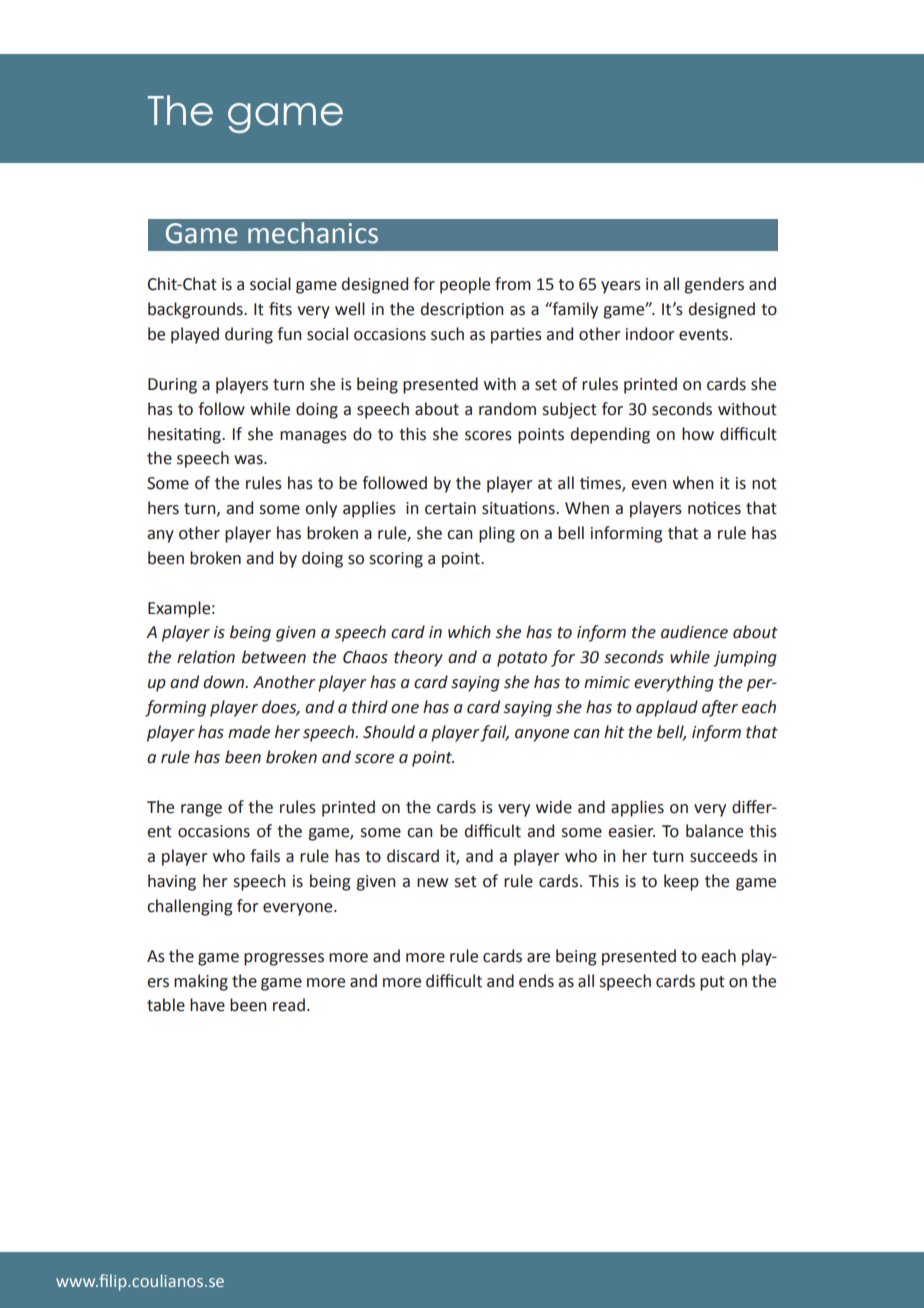 Image resolution: width=924 pixels, height=1308 pixels. Describe the element at coordinates (207, 1005) in the screenshot. I see `have` at that location.
